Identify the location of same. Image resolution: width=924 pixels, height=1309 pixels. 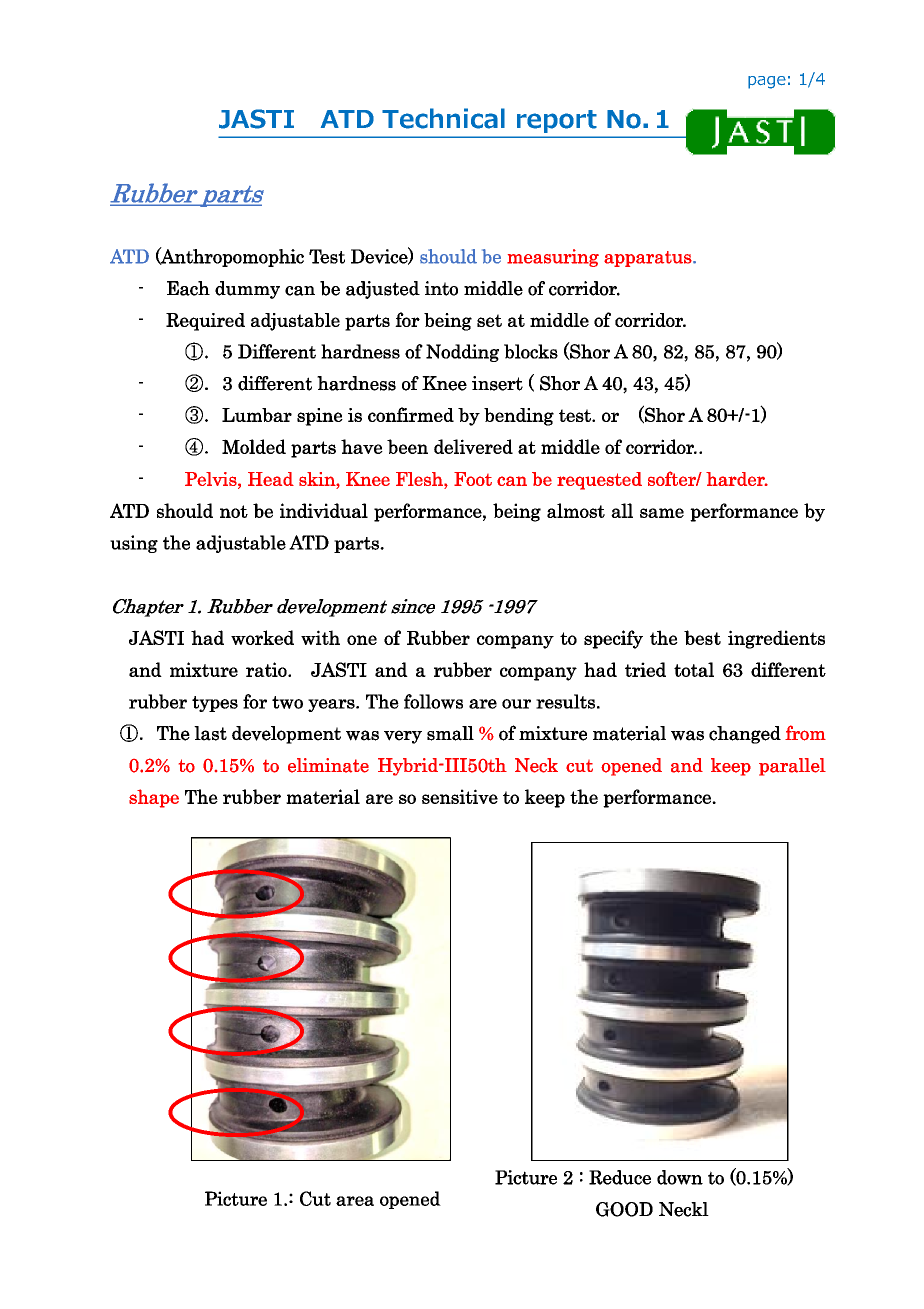
(662, 513).
